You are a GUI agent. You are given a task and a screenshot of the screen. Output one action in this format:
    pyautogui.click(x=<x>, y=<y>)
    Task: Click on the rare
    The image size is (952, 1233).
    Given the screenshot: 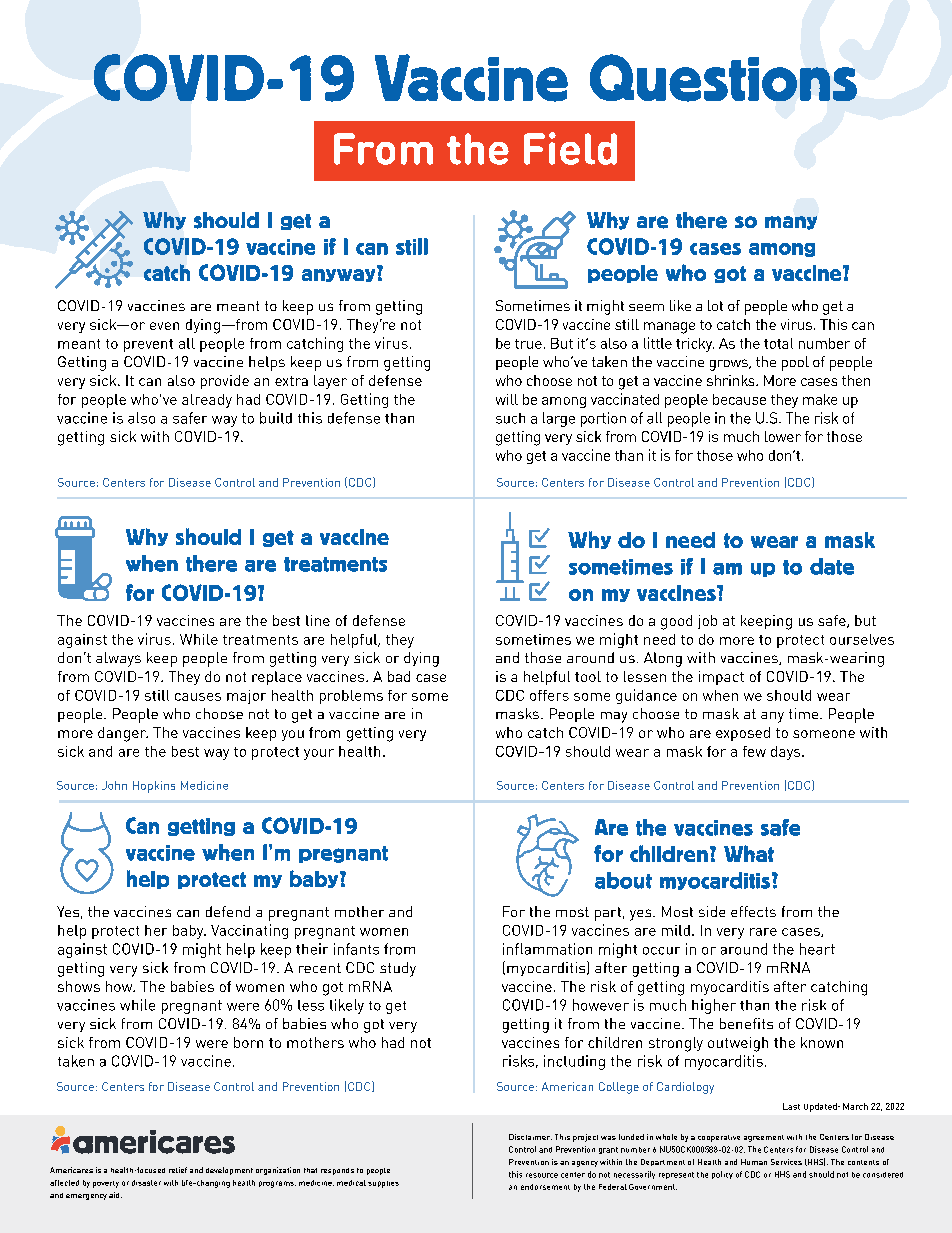 What is the action you would take?
    pyautogui.click(x=763, y=932)
